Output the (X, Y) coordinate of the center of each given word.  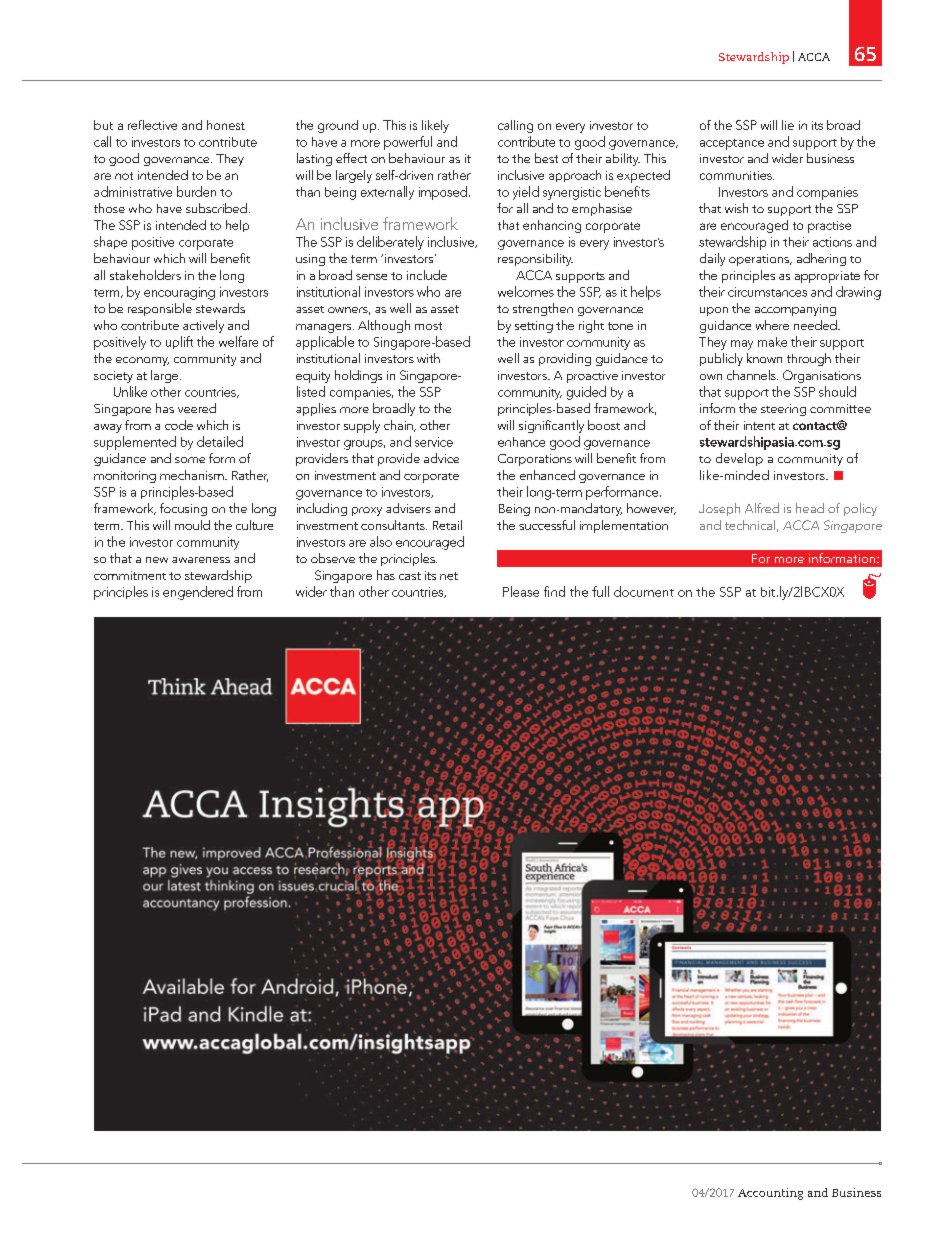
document (644, 591)
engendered (198, 593)
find (554, 591)
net (449, 576)
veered (197, 408)
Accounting (770, 1194)
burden (196, 191)
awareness (201, 560)
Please (521, 591)
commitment (130, 575)
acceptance (732, 144)
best (546, 158)
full (600, 591)
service (434, 442)
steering (783, 410)
